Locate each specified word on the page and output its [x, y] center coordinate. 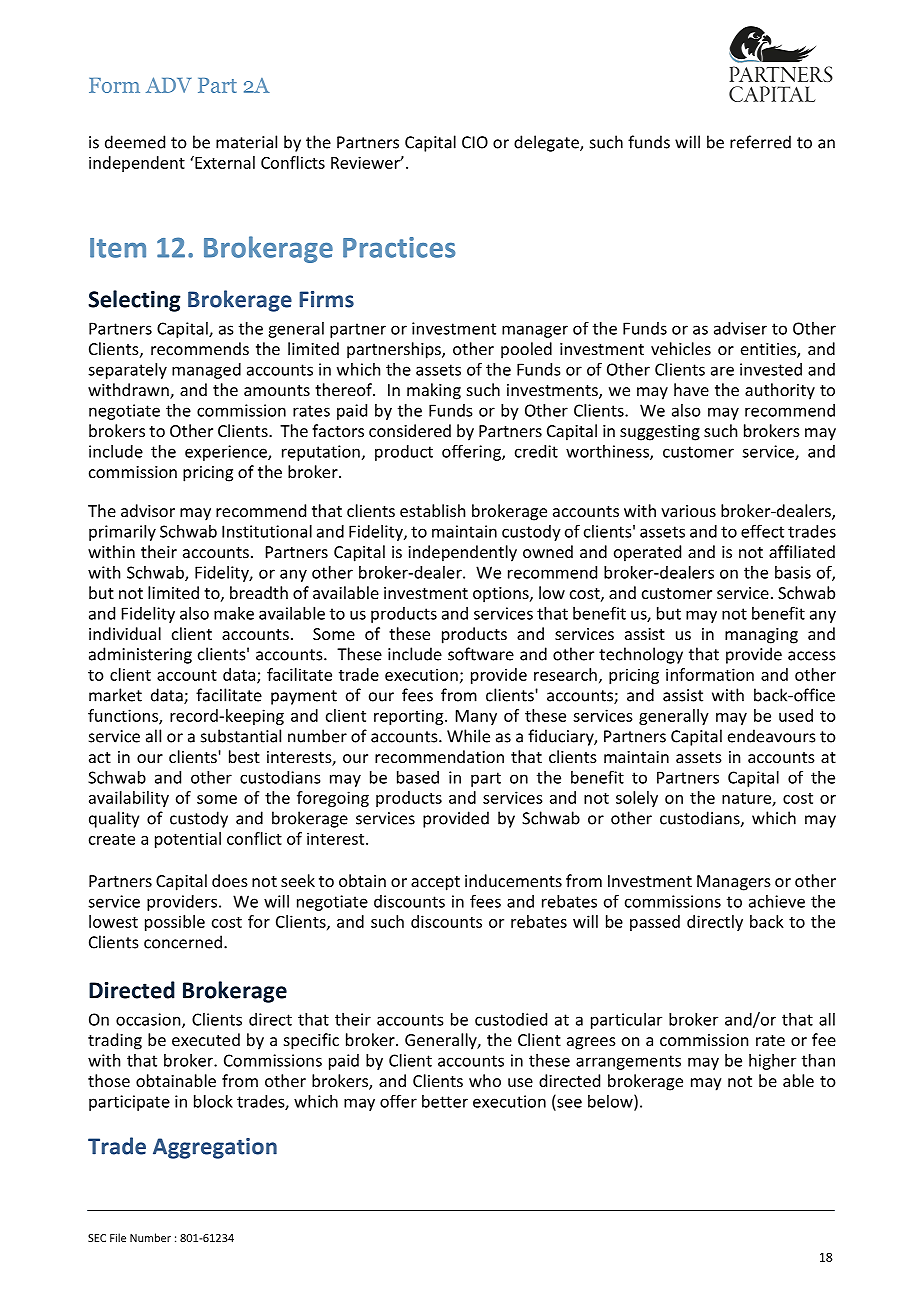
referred [760, 142]
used [796, 715]
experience [227, 453]
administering [140, 655]
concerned [183, 942]
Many [476, 717]
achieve [777, 901]
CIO [475, 142]
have [691, 389]
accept [435, 883]
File [118, 1237]
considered [410, 430]
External [224, 162]
